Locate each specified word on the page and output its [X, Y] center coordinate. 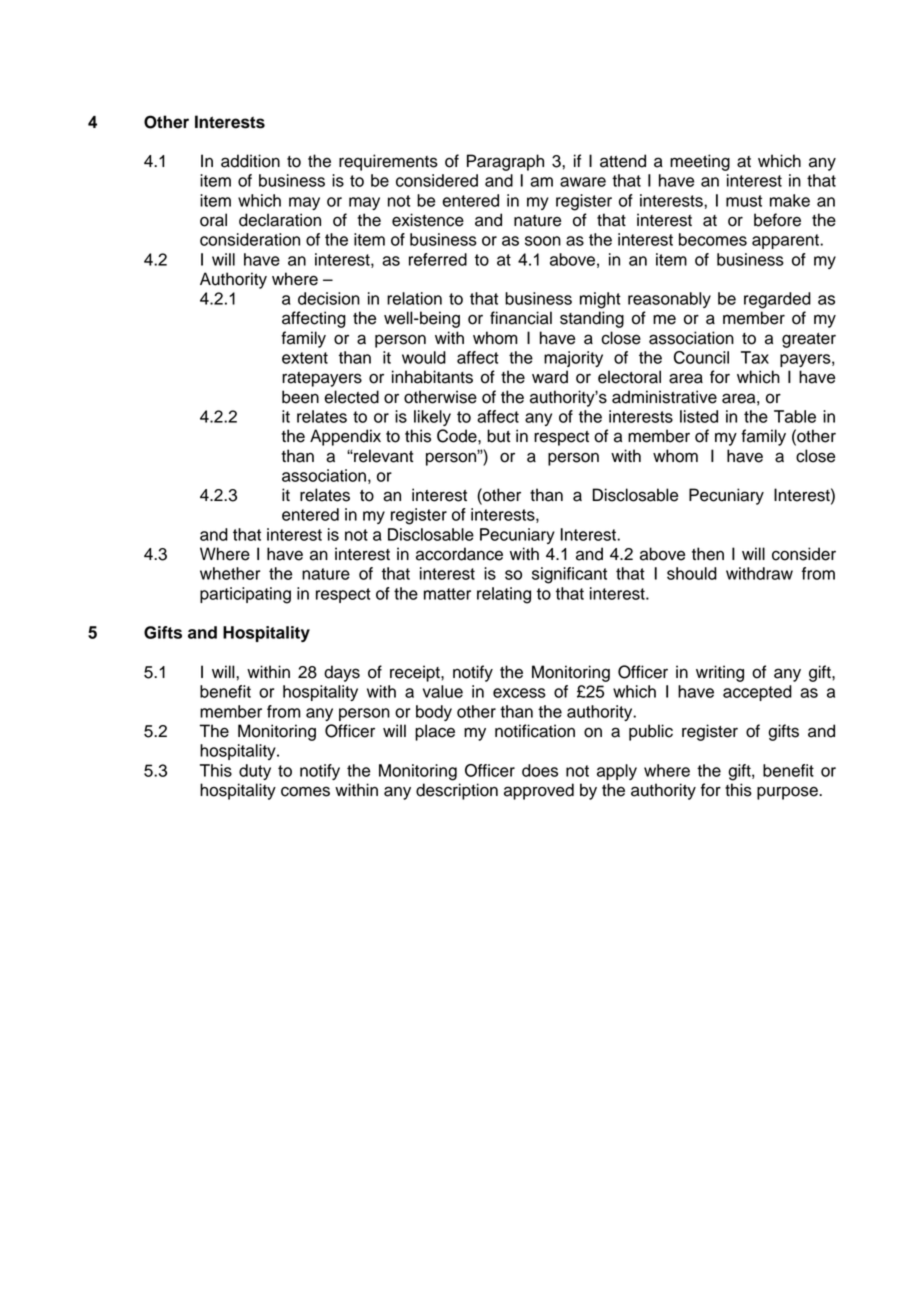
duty [255, 772]
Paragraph [505, 162]
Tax [755, 357]
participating [245, 595]
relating [504, 595]
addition [250, 161]
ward [550, 377]
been [300, 397]
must [744, 201]
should [692, 573]
